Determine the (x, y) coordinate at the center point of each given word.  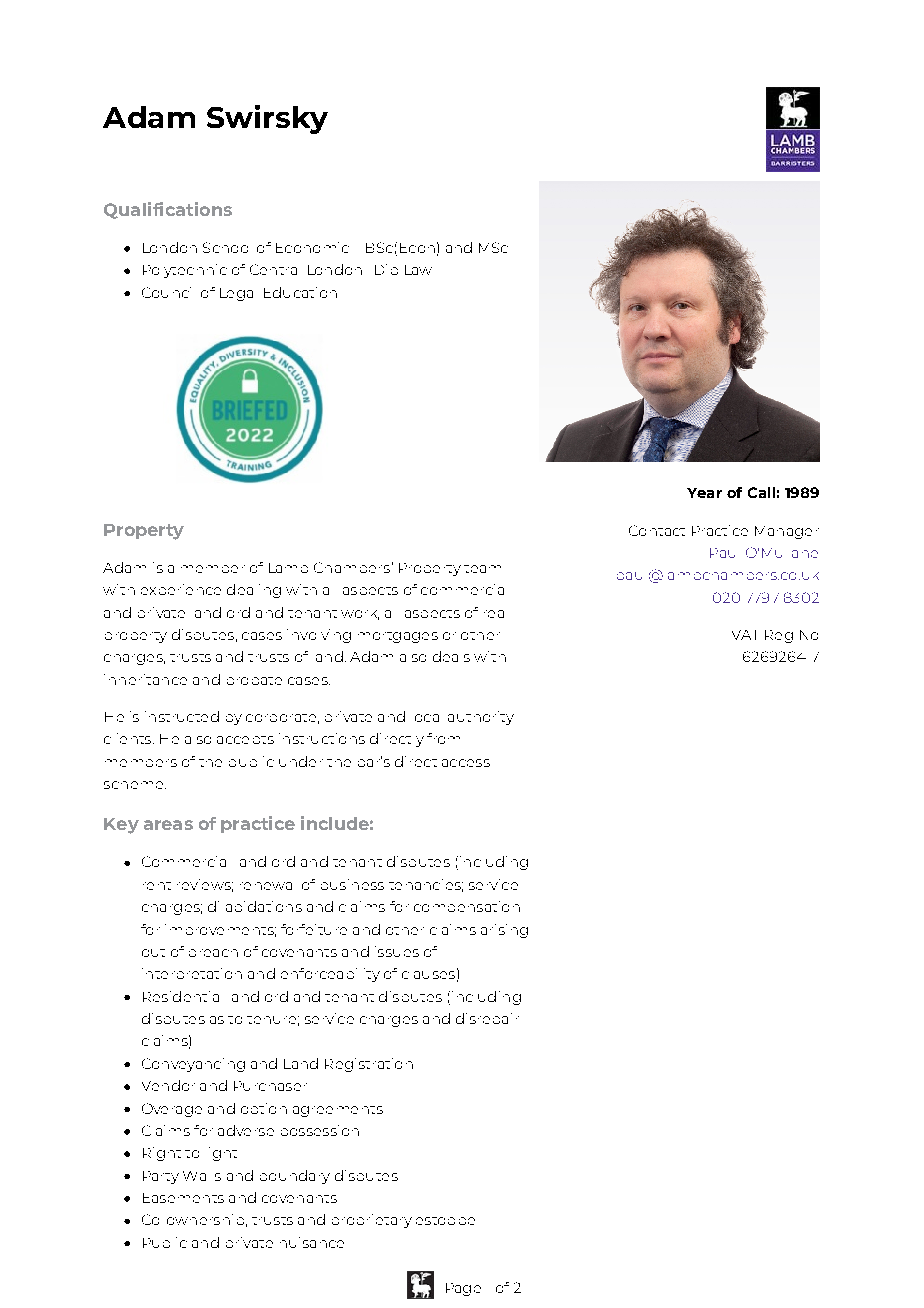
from (443, 738)
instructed (182, 716)
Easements (183, 1198)
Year (704, 493)
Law (418, 270)
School (225, 247)
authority (481, 718)
